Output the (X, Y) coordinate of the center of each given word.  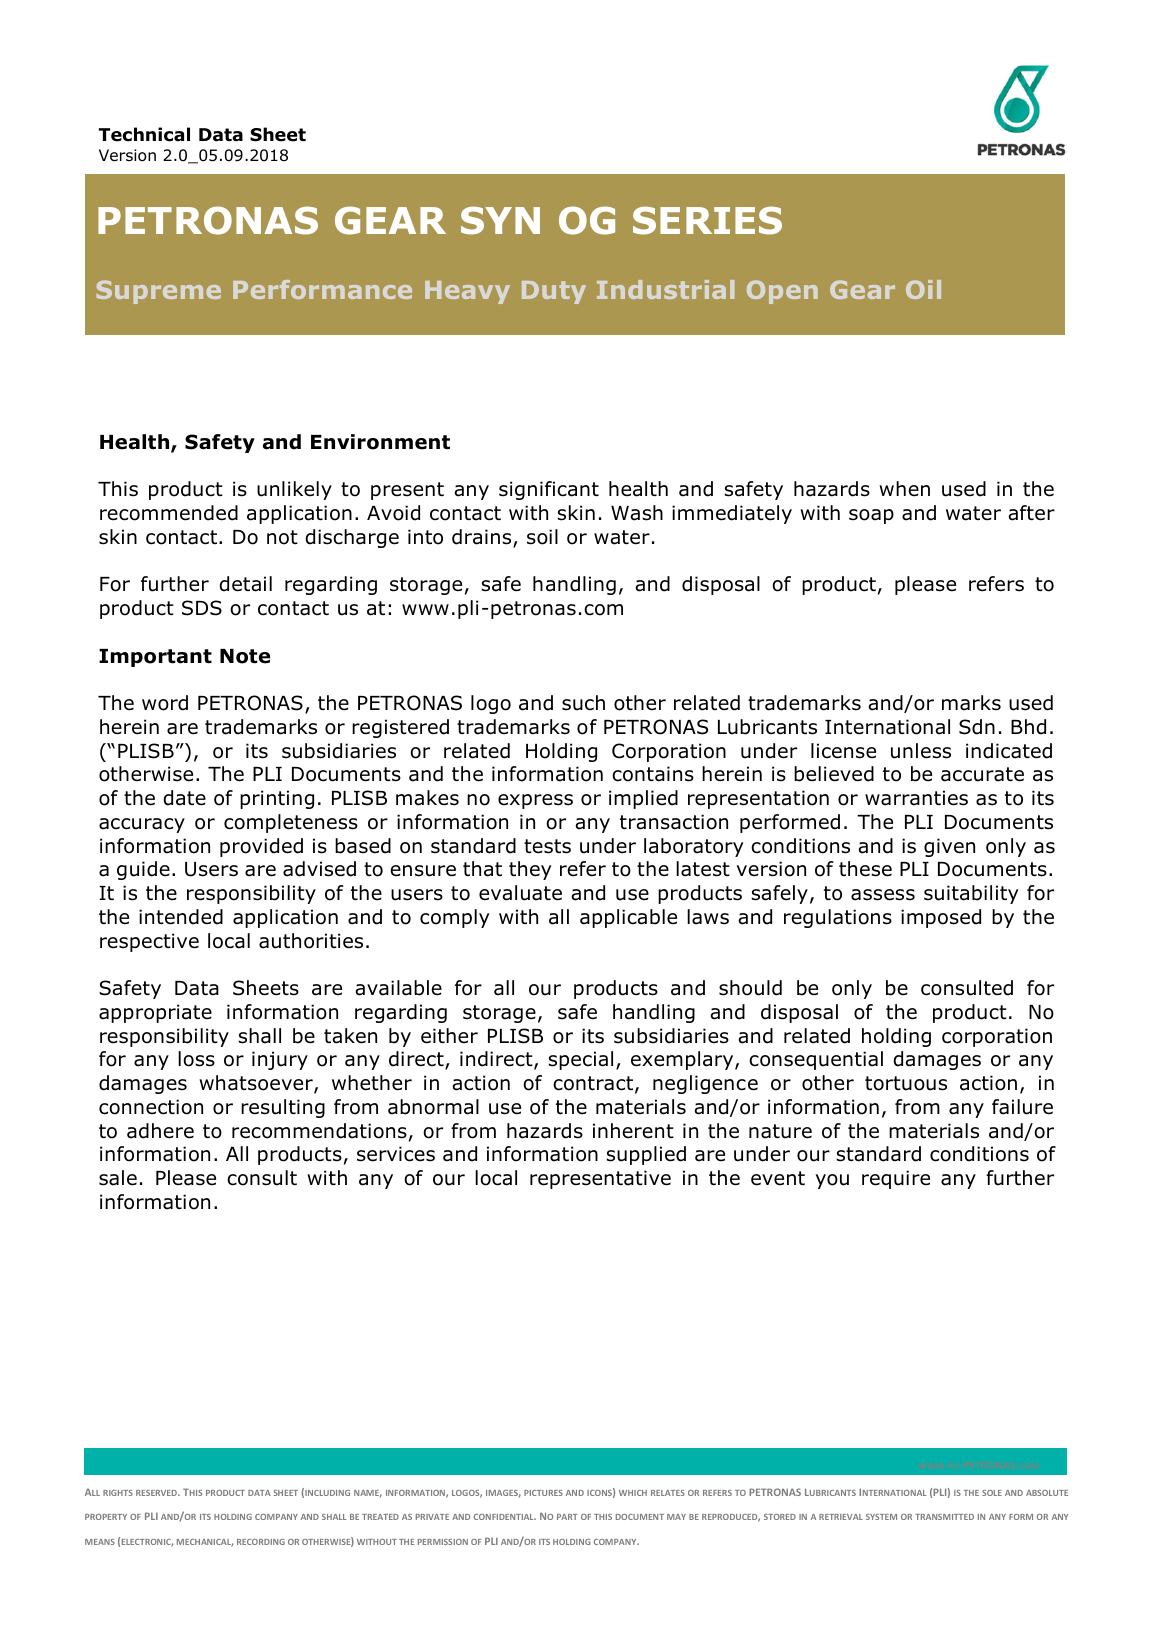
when (904, 489)
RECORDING (261, 1542)
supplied (646, 1155)
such (583, 703)
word (165, 703)
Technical (144, 134)
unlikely (294, 490)
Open (782, 292)
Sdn (977, 727)
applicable (628, 918)
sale (118, 1178)
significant (549, 490)
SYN (500, 220)
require (896, 1179)
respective (149, 942)
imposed (941, 918)
